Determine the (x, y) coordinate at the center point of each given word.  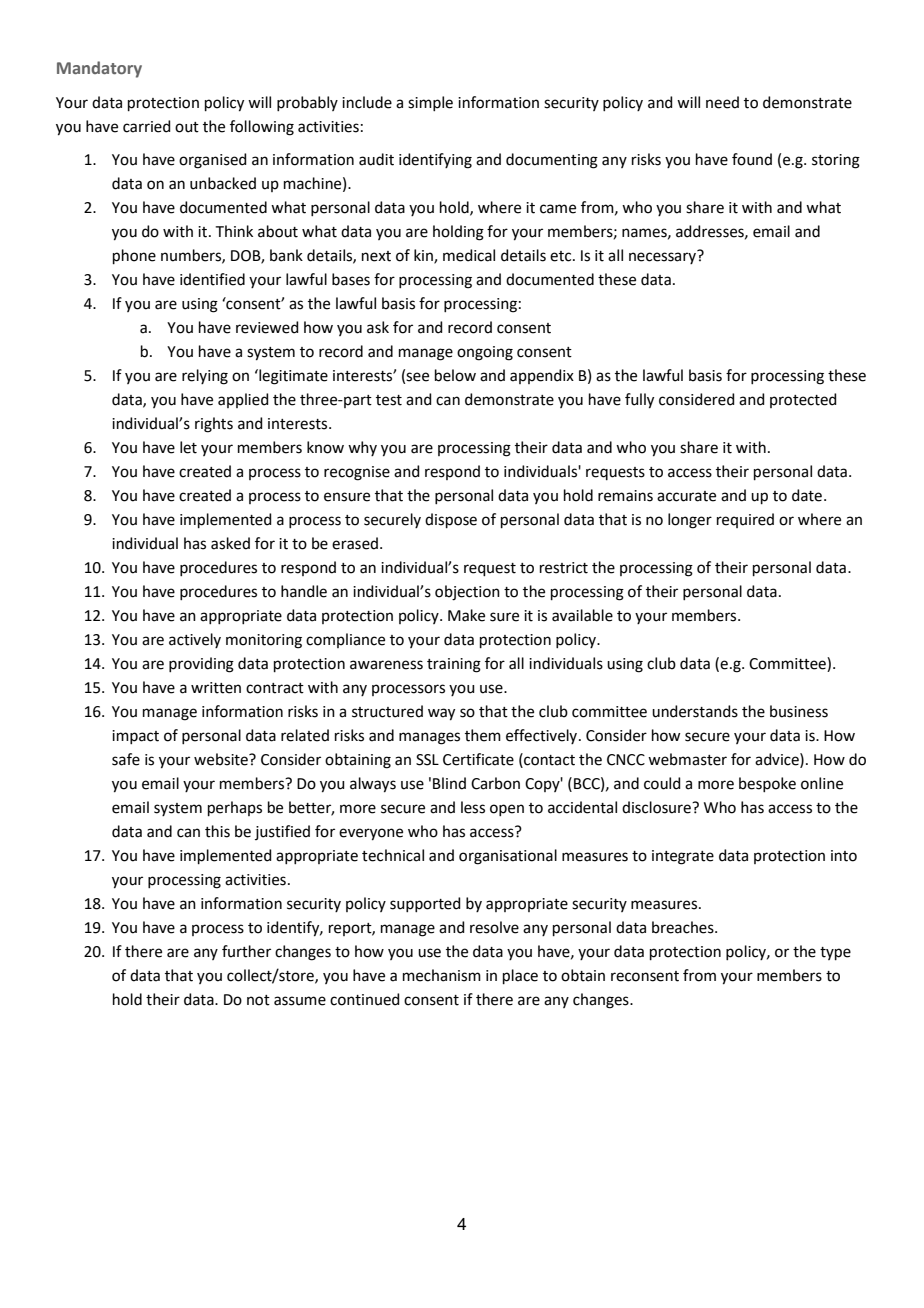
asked (230, 543)
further (246, 951)
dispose (451, 520)
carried (147, 126)
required (745, 520)
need (722, 102)
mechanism (442, 975)
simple (430, 103)
